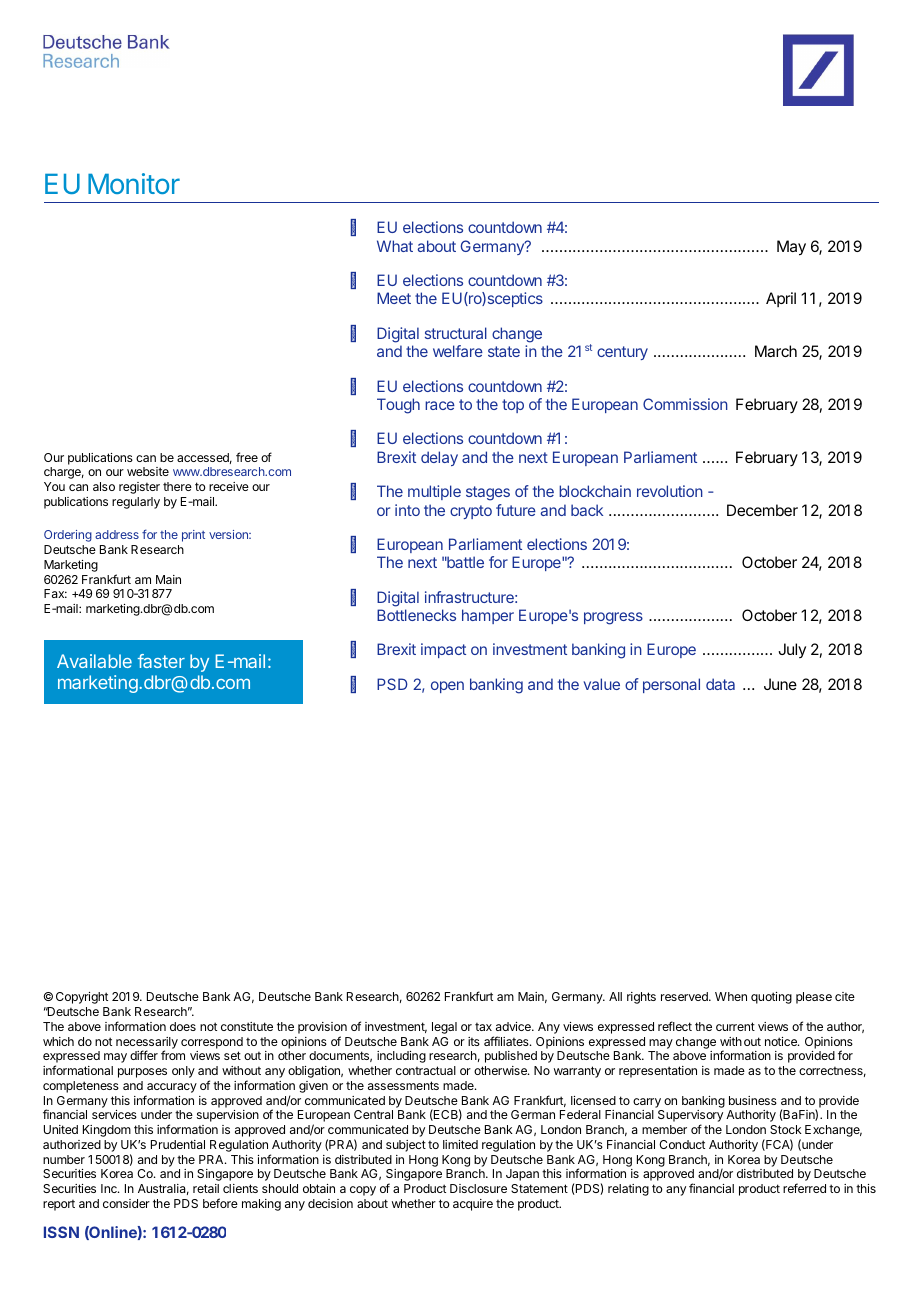 This document has height=1308, width=924. What do you see at coordinates (720, 684) in the document?
I see `data` at bounding box center [720, 684].
